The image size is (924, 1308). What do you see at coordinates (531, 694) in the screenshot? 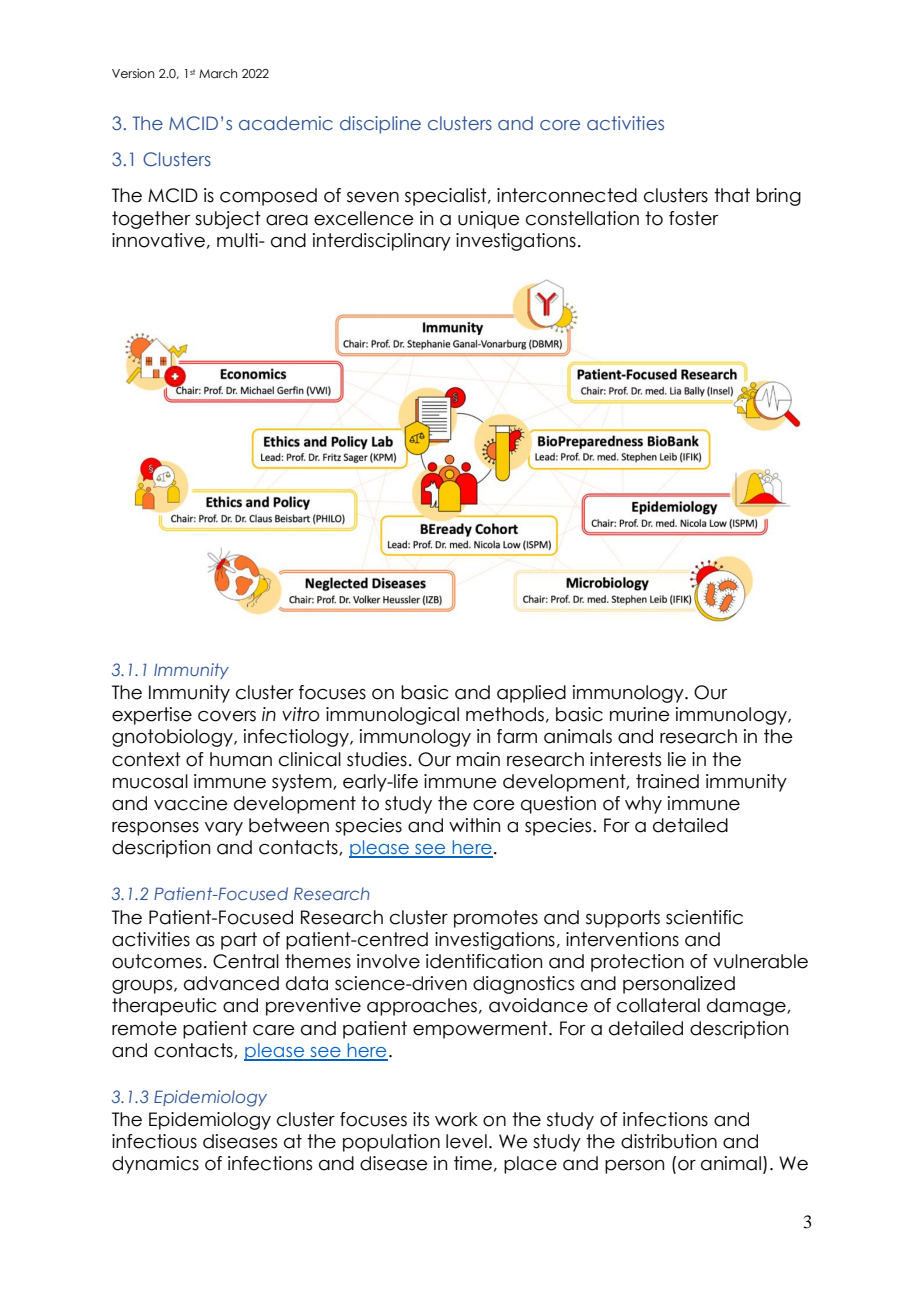
I see `applied` at bounding box center [531, 694].
